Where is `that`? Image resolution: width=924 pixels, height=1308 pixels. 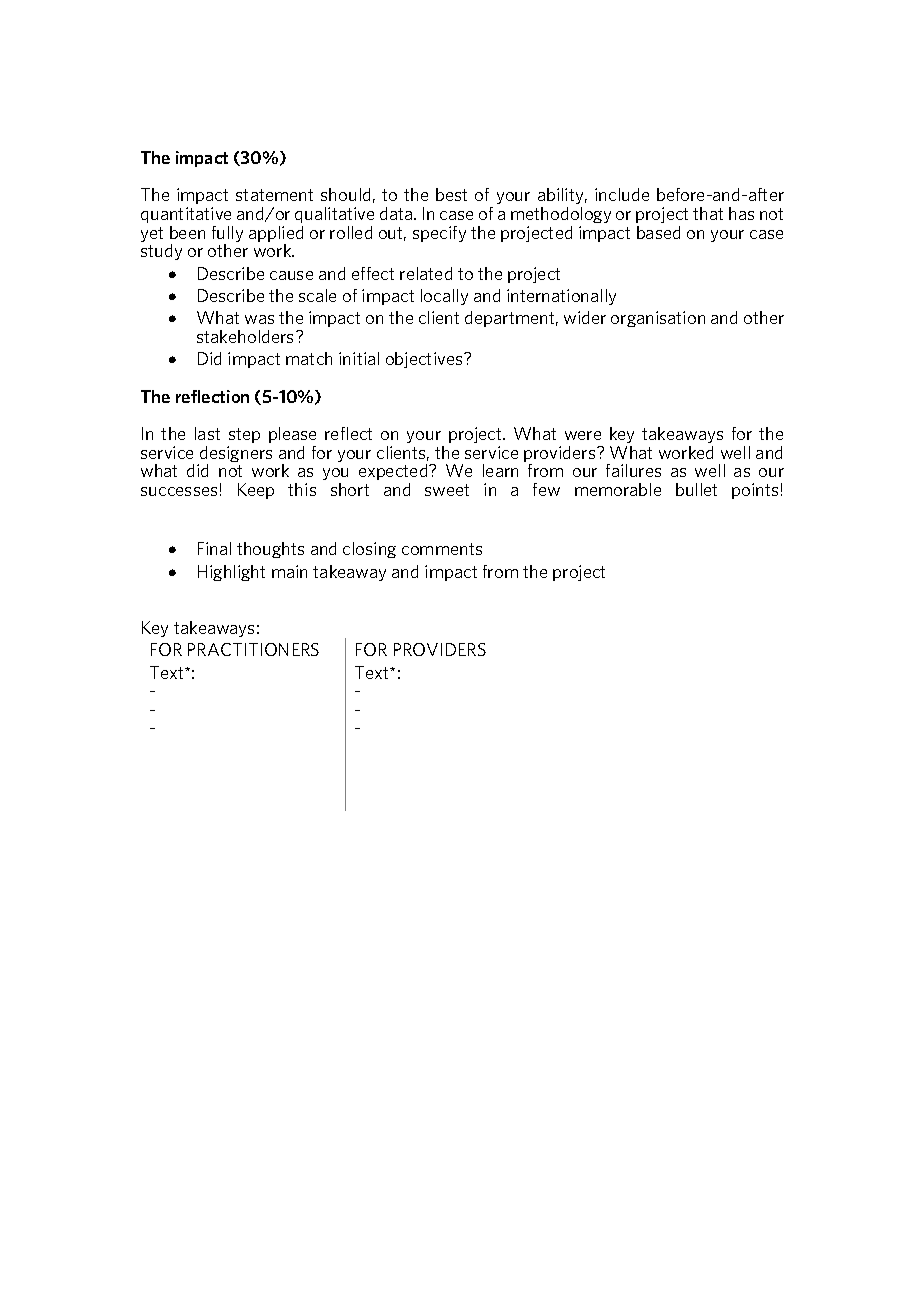 that is located at coordinates (708, 213).
